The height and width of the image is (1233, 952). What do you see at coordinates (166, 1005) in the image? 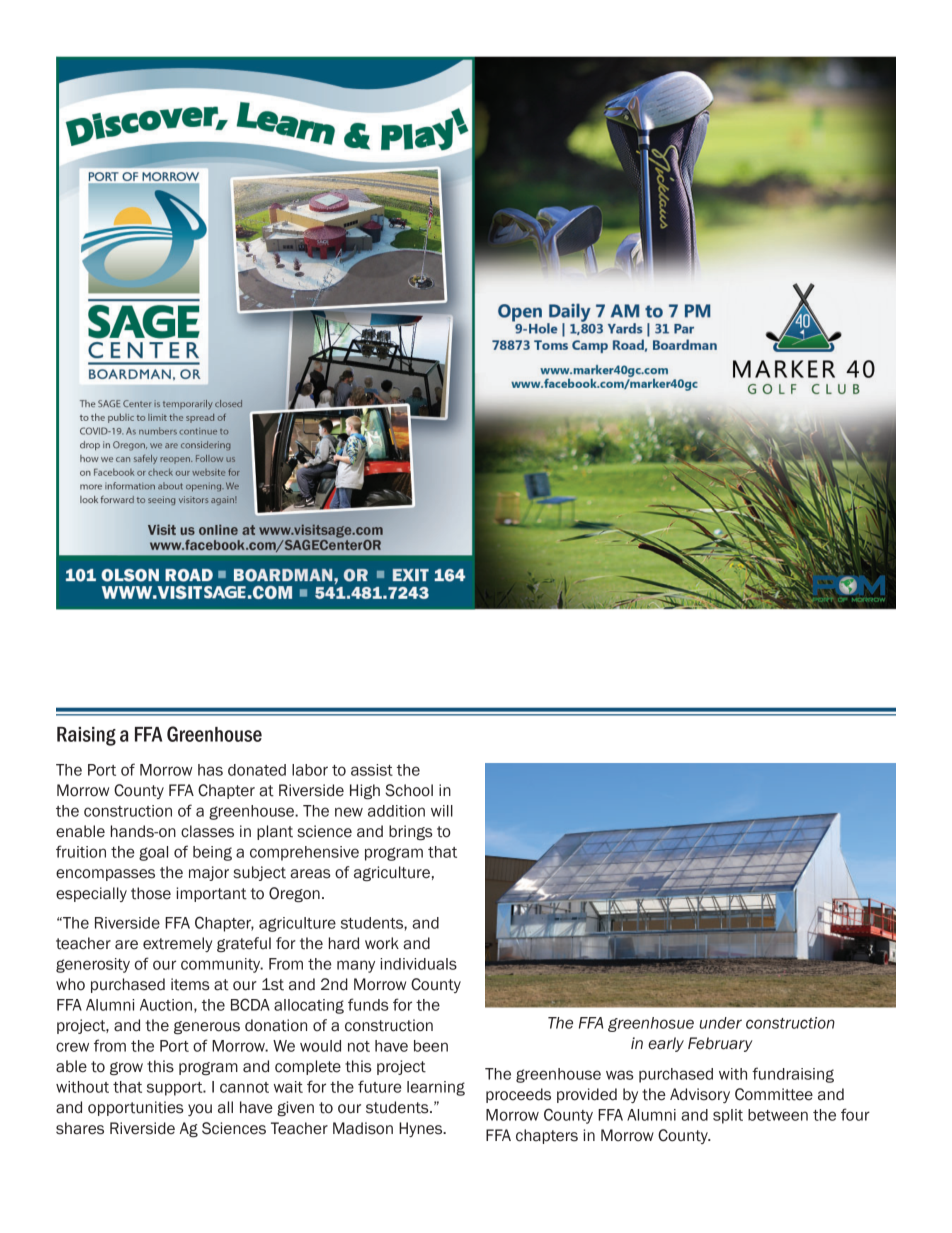
I see `Auction` at bounding box center [166, 1005].
